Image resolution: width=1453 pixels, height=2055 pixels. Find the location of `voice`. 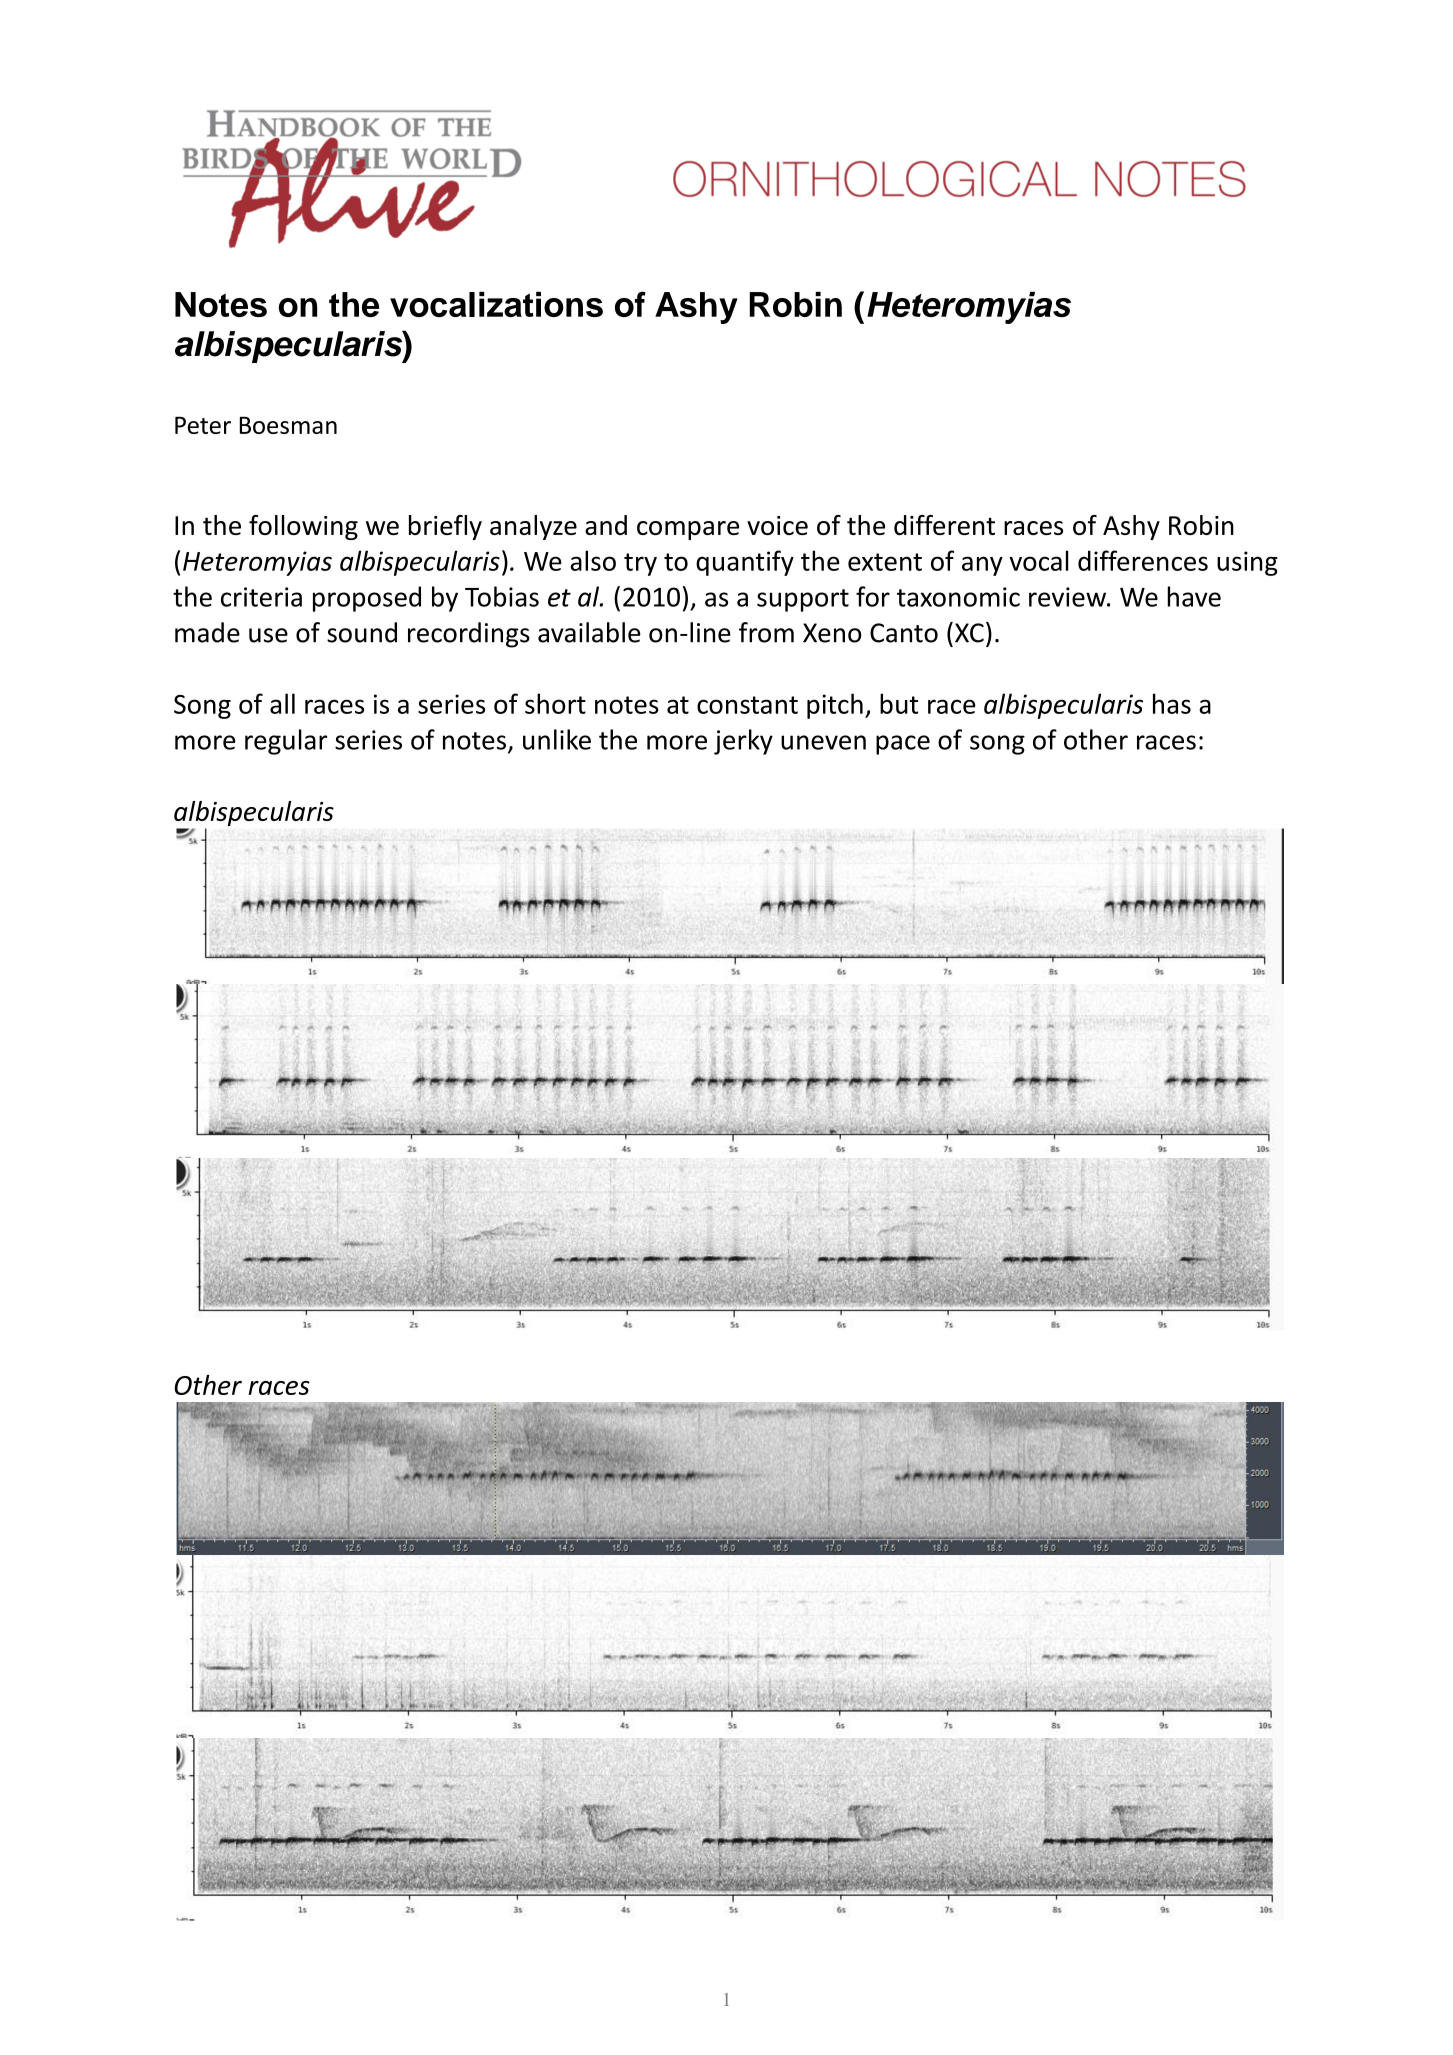

voice is located at coordinates (777, 525).
